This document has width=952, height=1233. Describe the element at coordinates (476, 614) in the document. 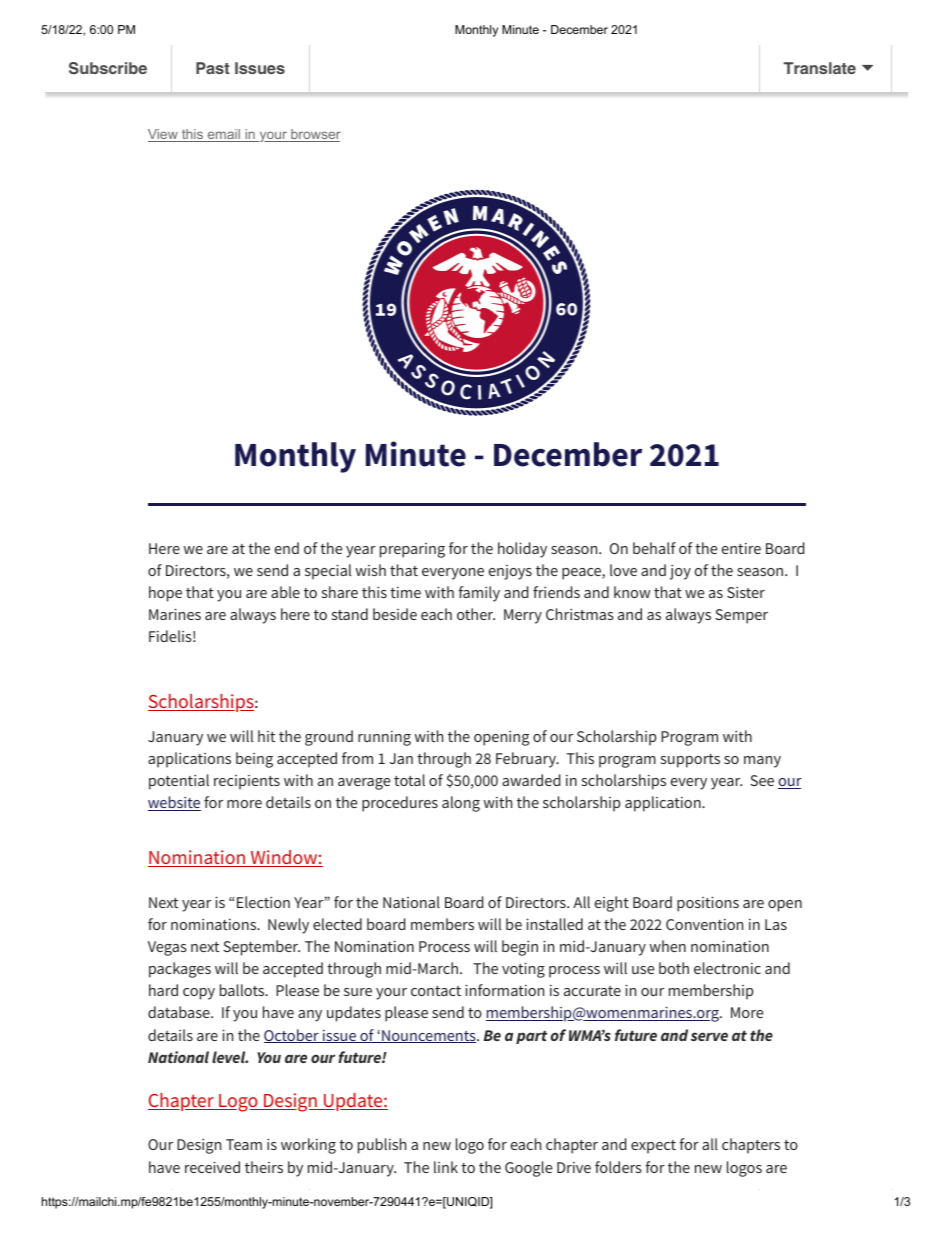

I see `other` at that location.
